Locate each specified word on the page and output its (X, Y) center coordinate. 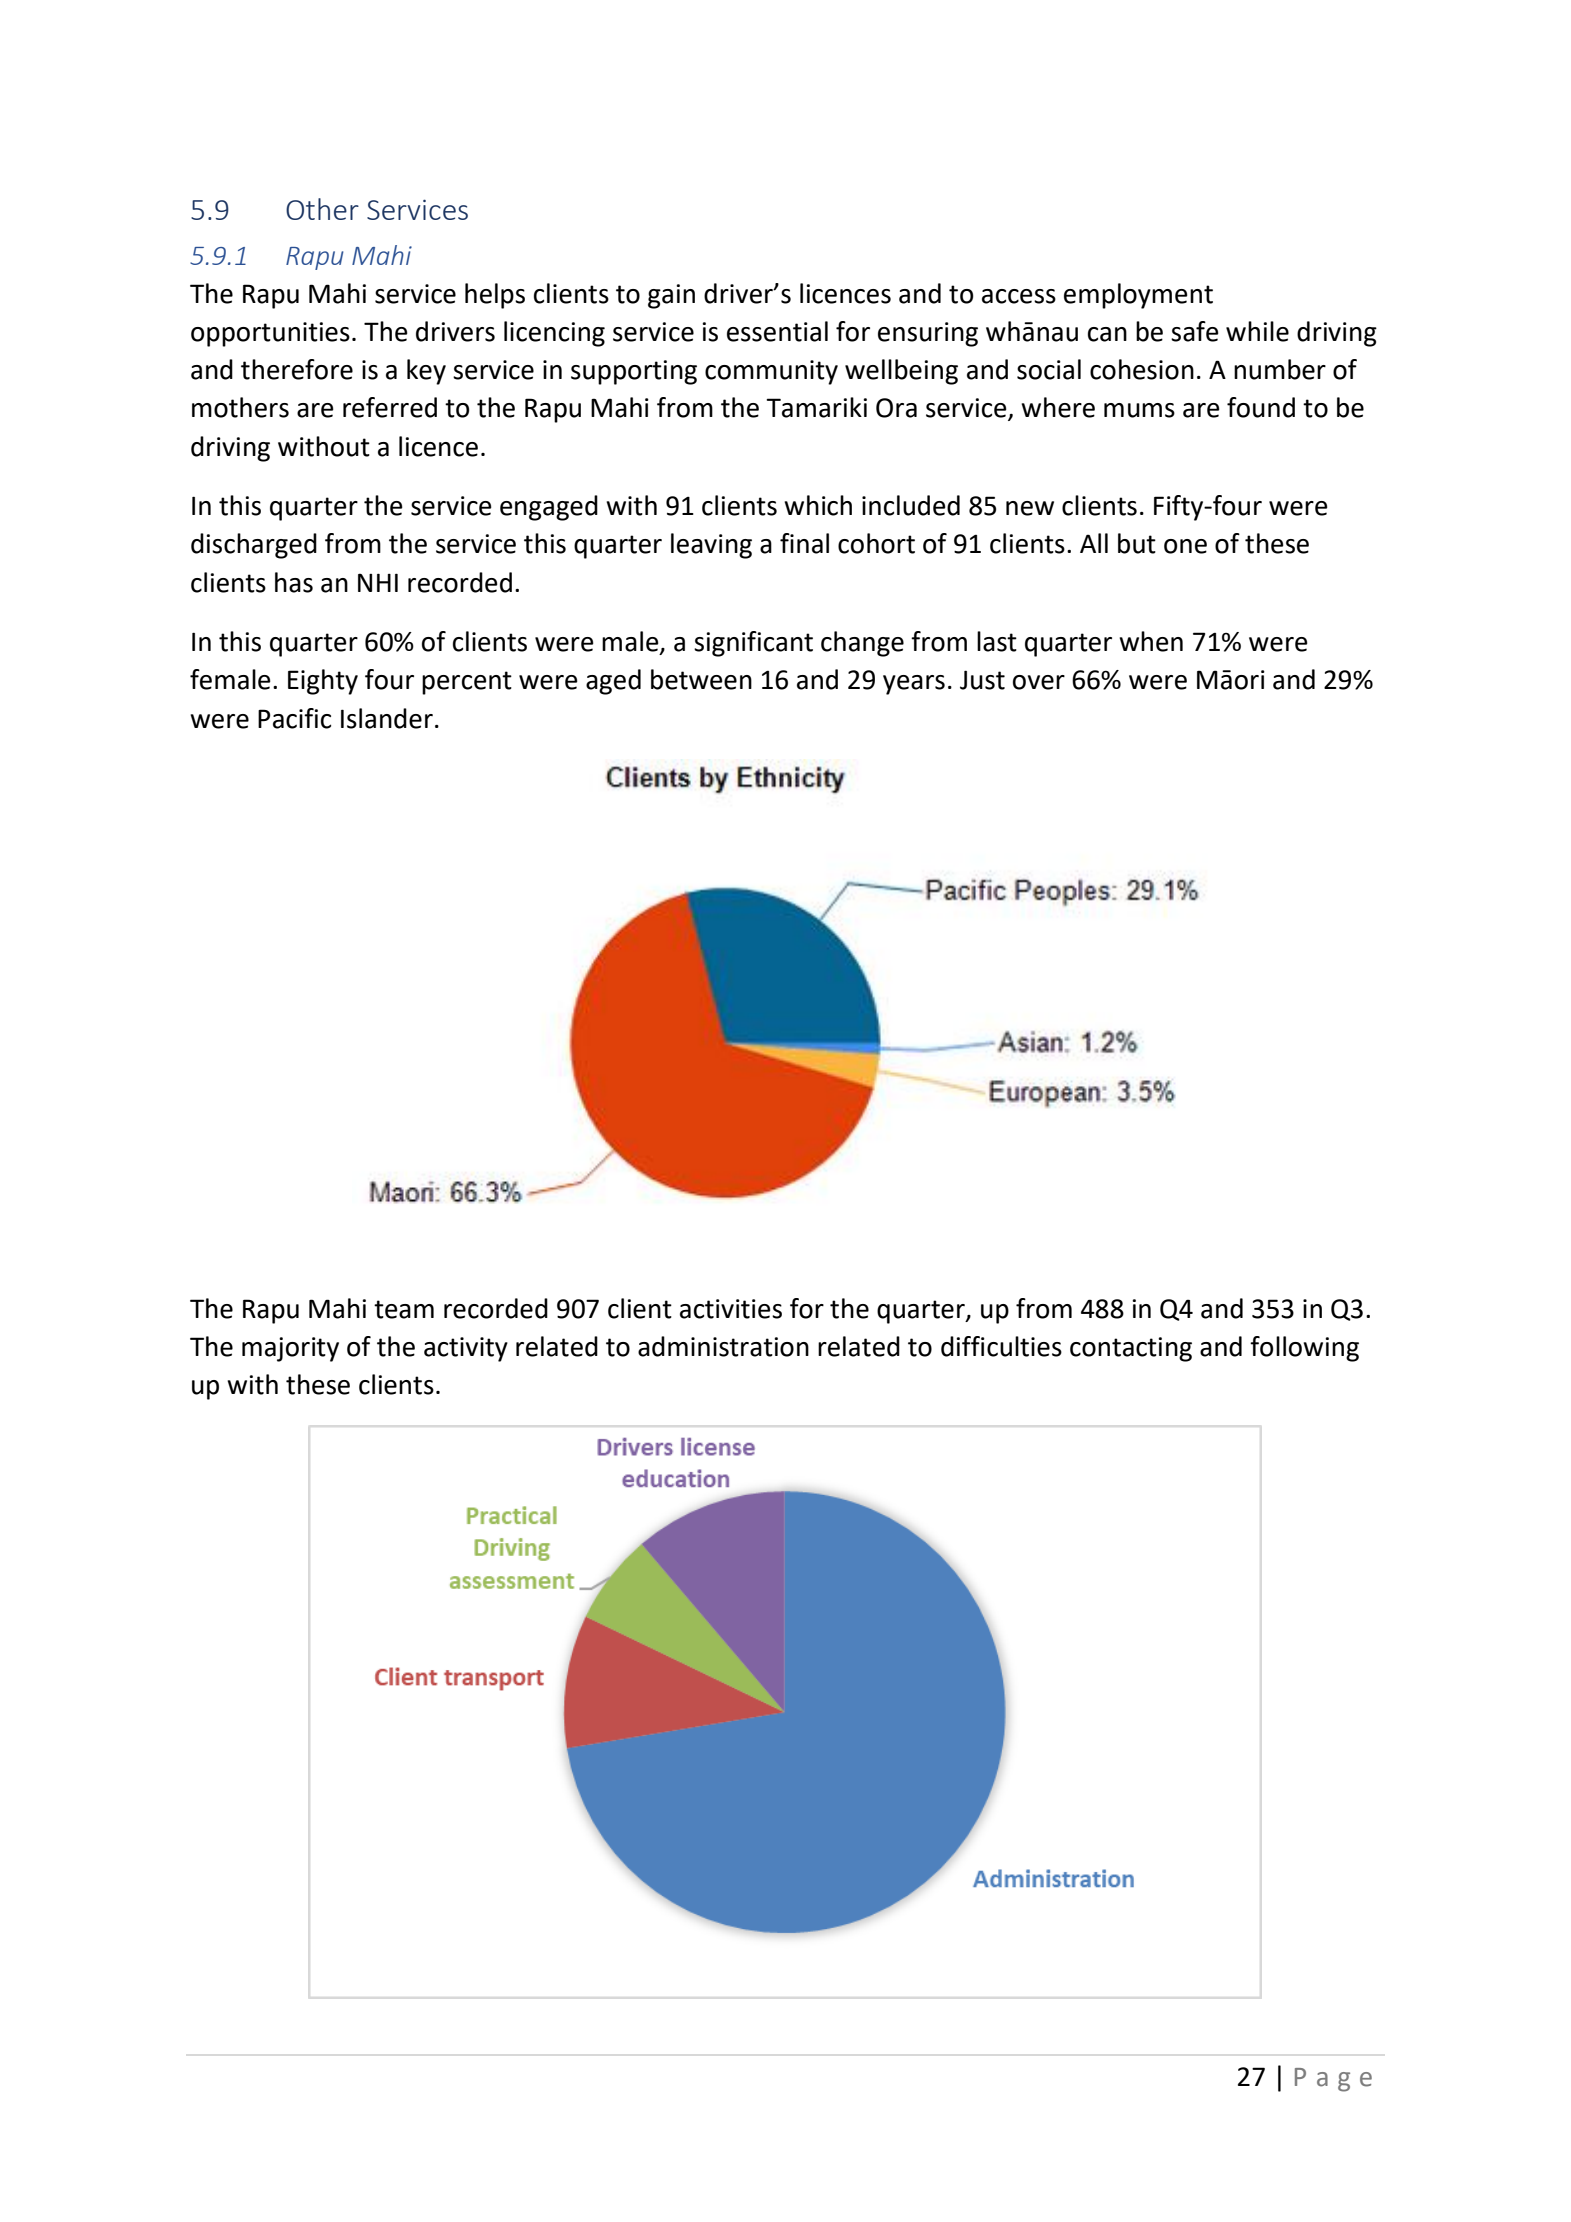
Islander (387, 718)
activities (731, 1309)
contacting (1131, 1349)
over (1039, 682)
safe (1195, 331)
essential (777, 331)
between (701, 679)
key (426, 372)
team (404, 1309)
